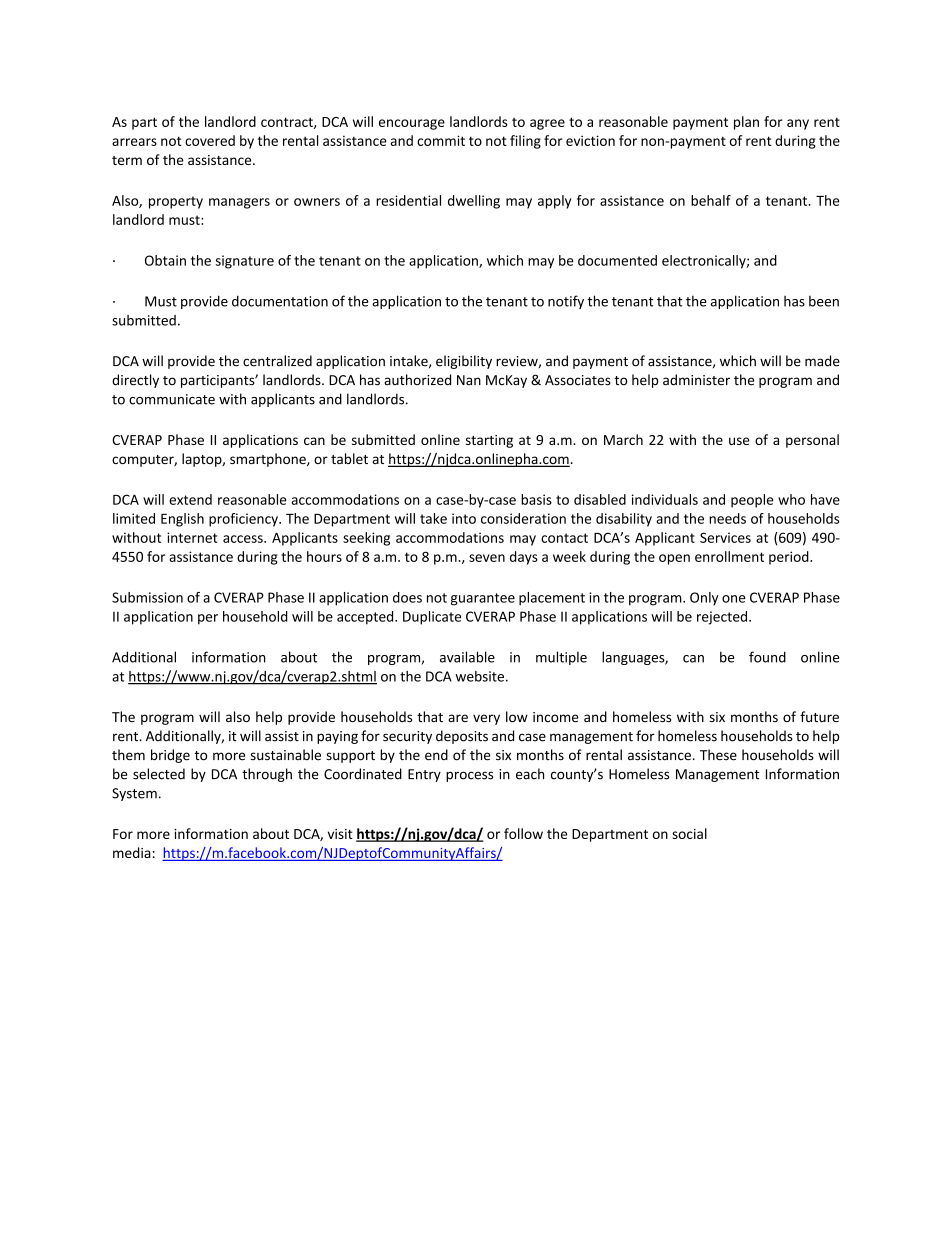  What do you see at coordinates (210, 140) in the screenshot?
I see `covered` at bounding box center [210, 140].
